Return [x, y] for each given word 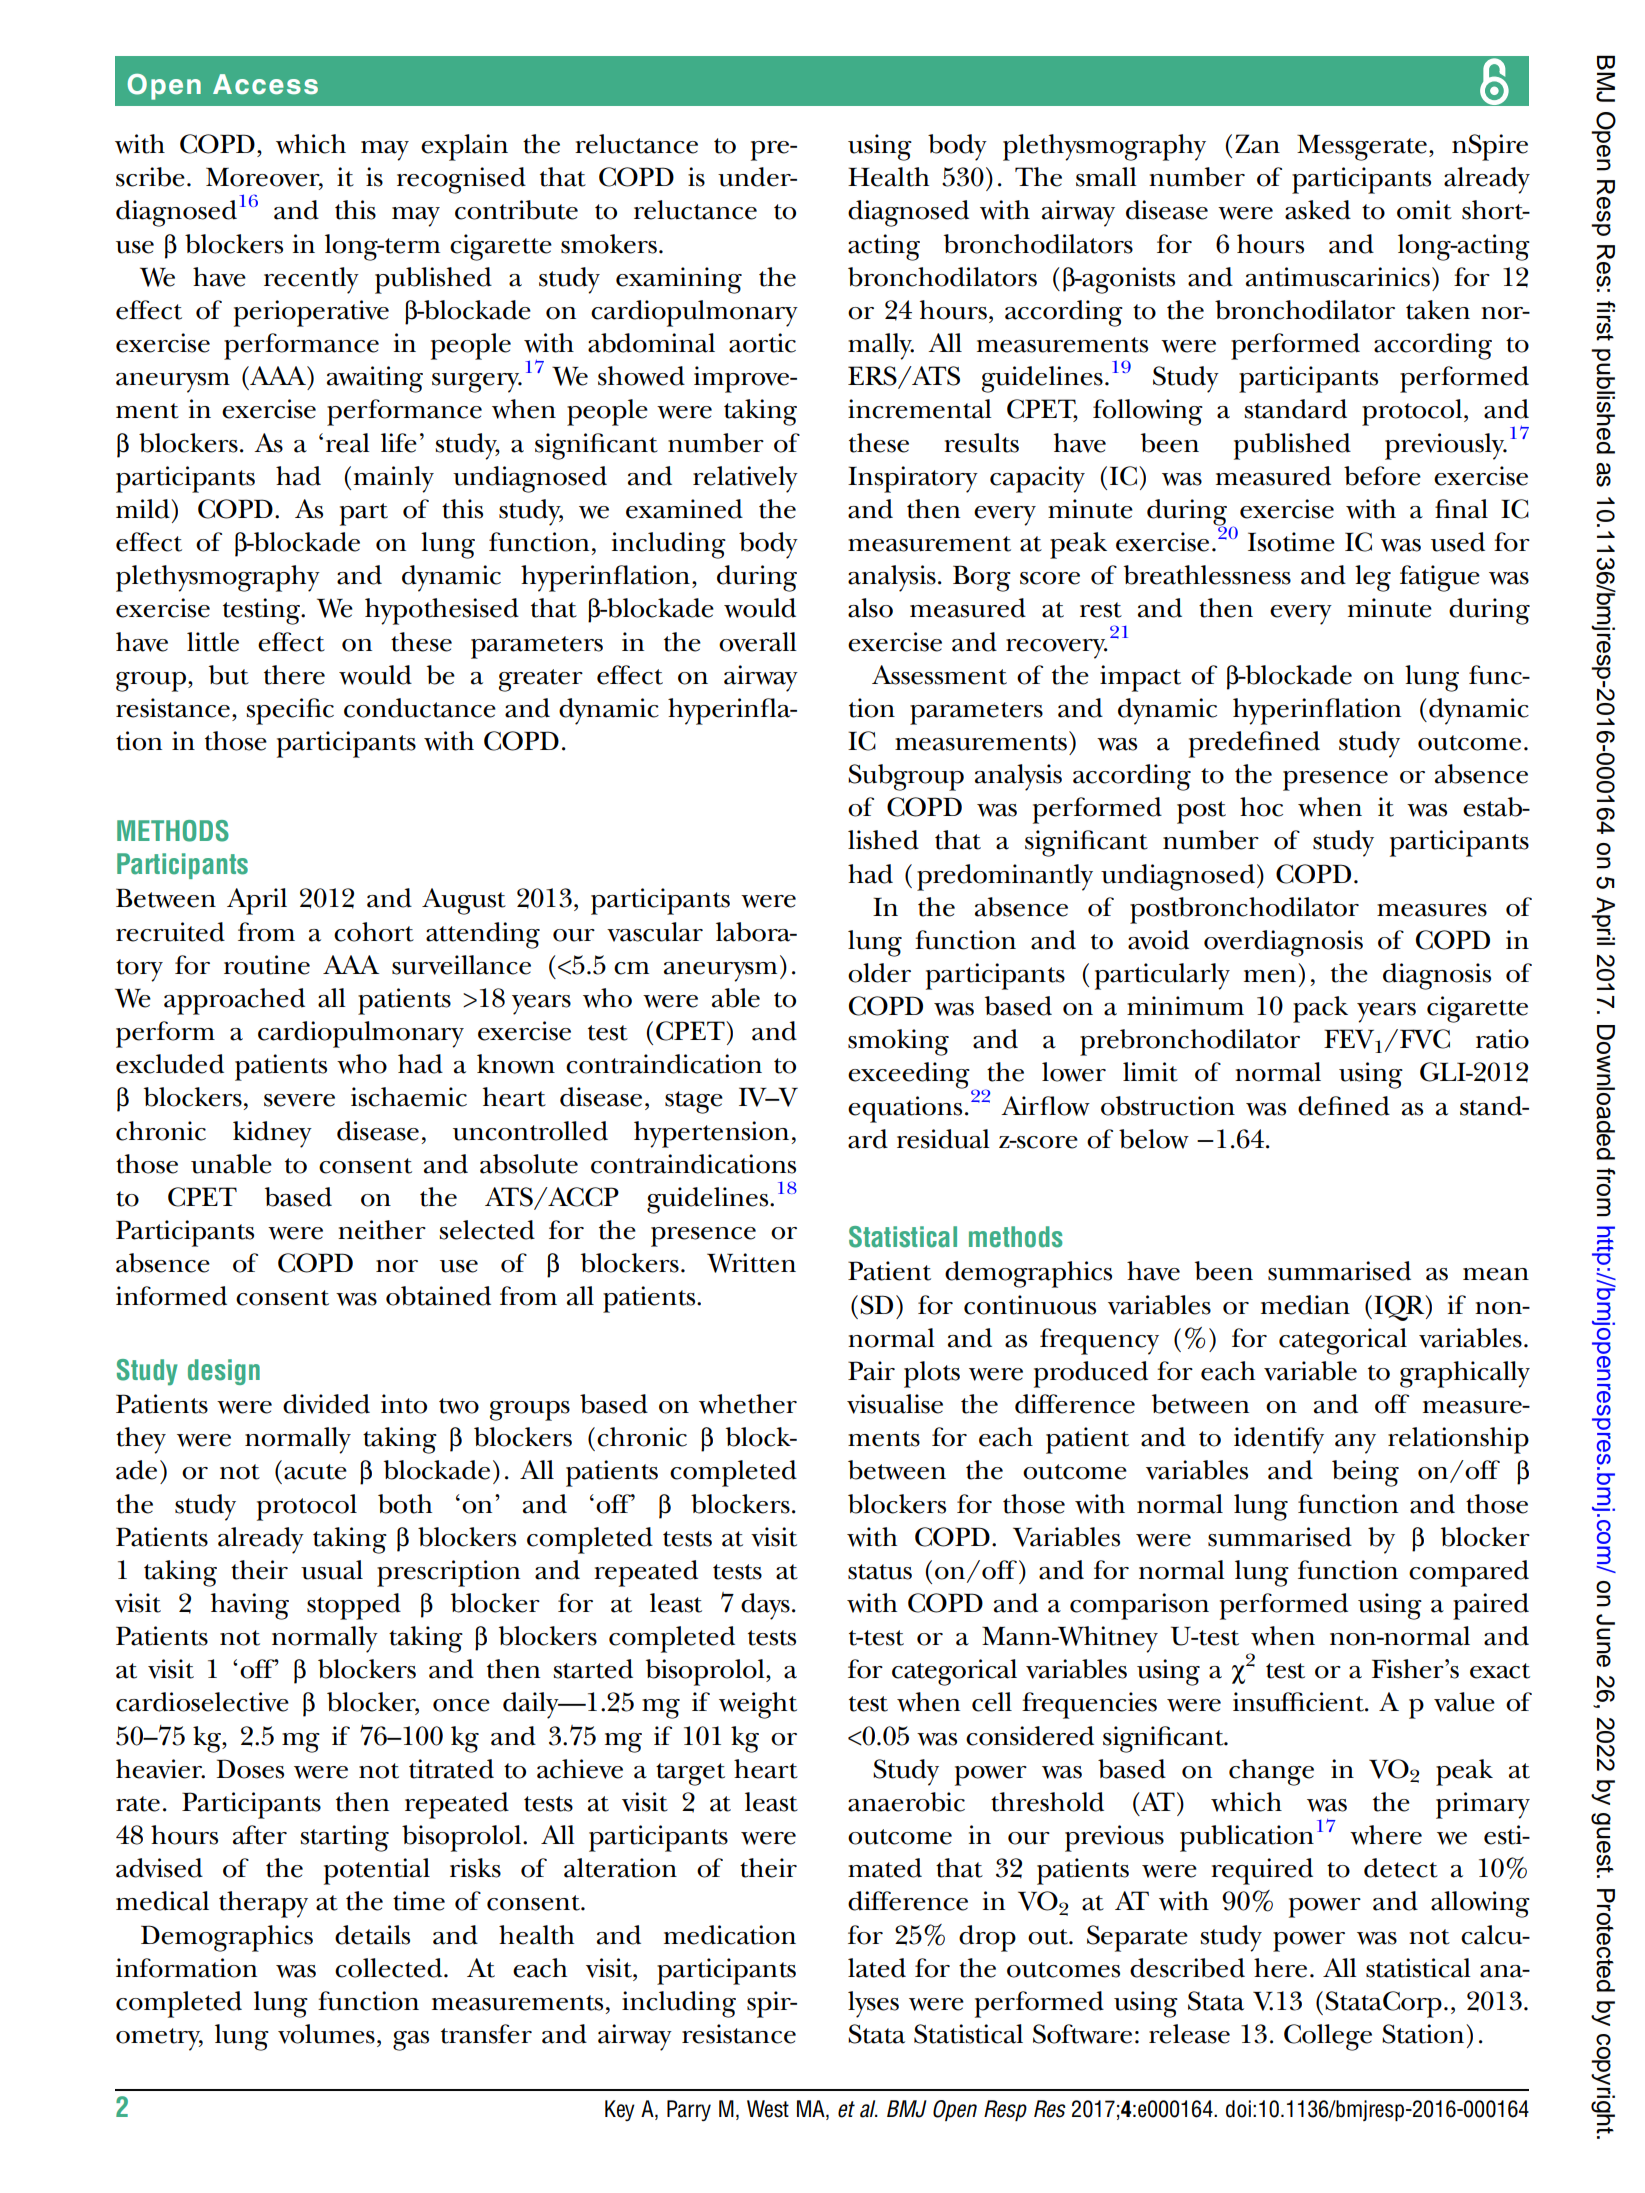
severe [299, 1100]
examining [679, 280]
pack [1320, 1009]
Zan [1257, 144]
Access [265, 84]
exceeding [909, 1075]
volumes [326, 2034]
